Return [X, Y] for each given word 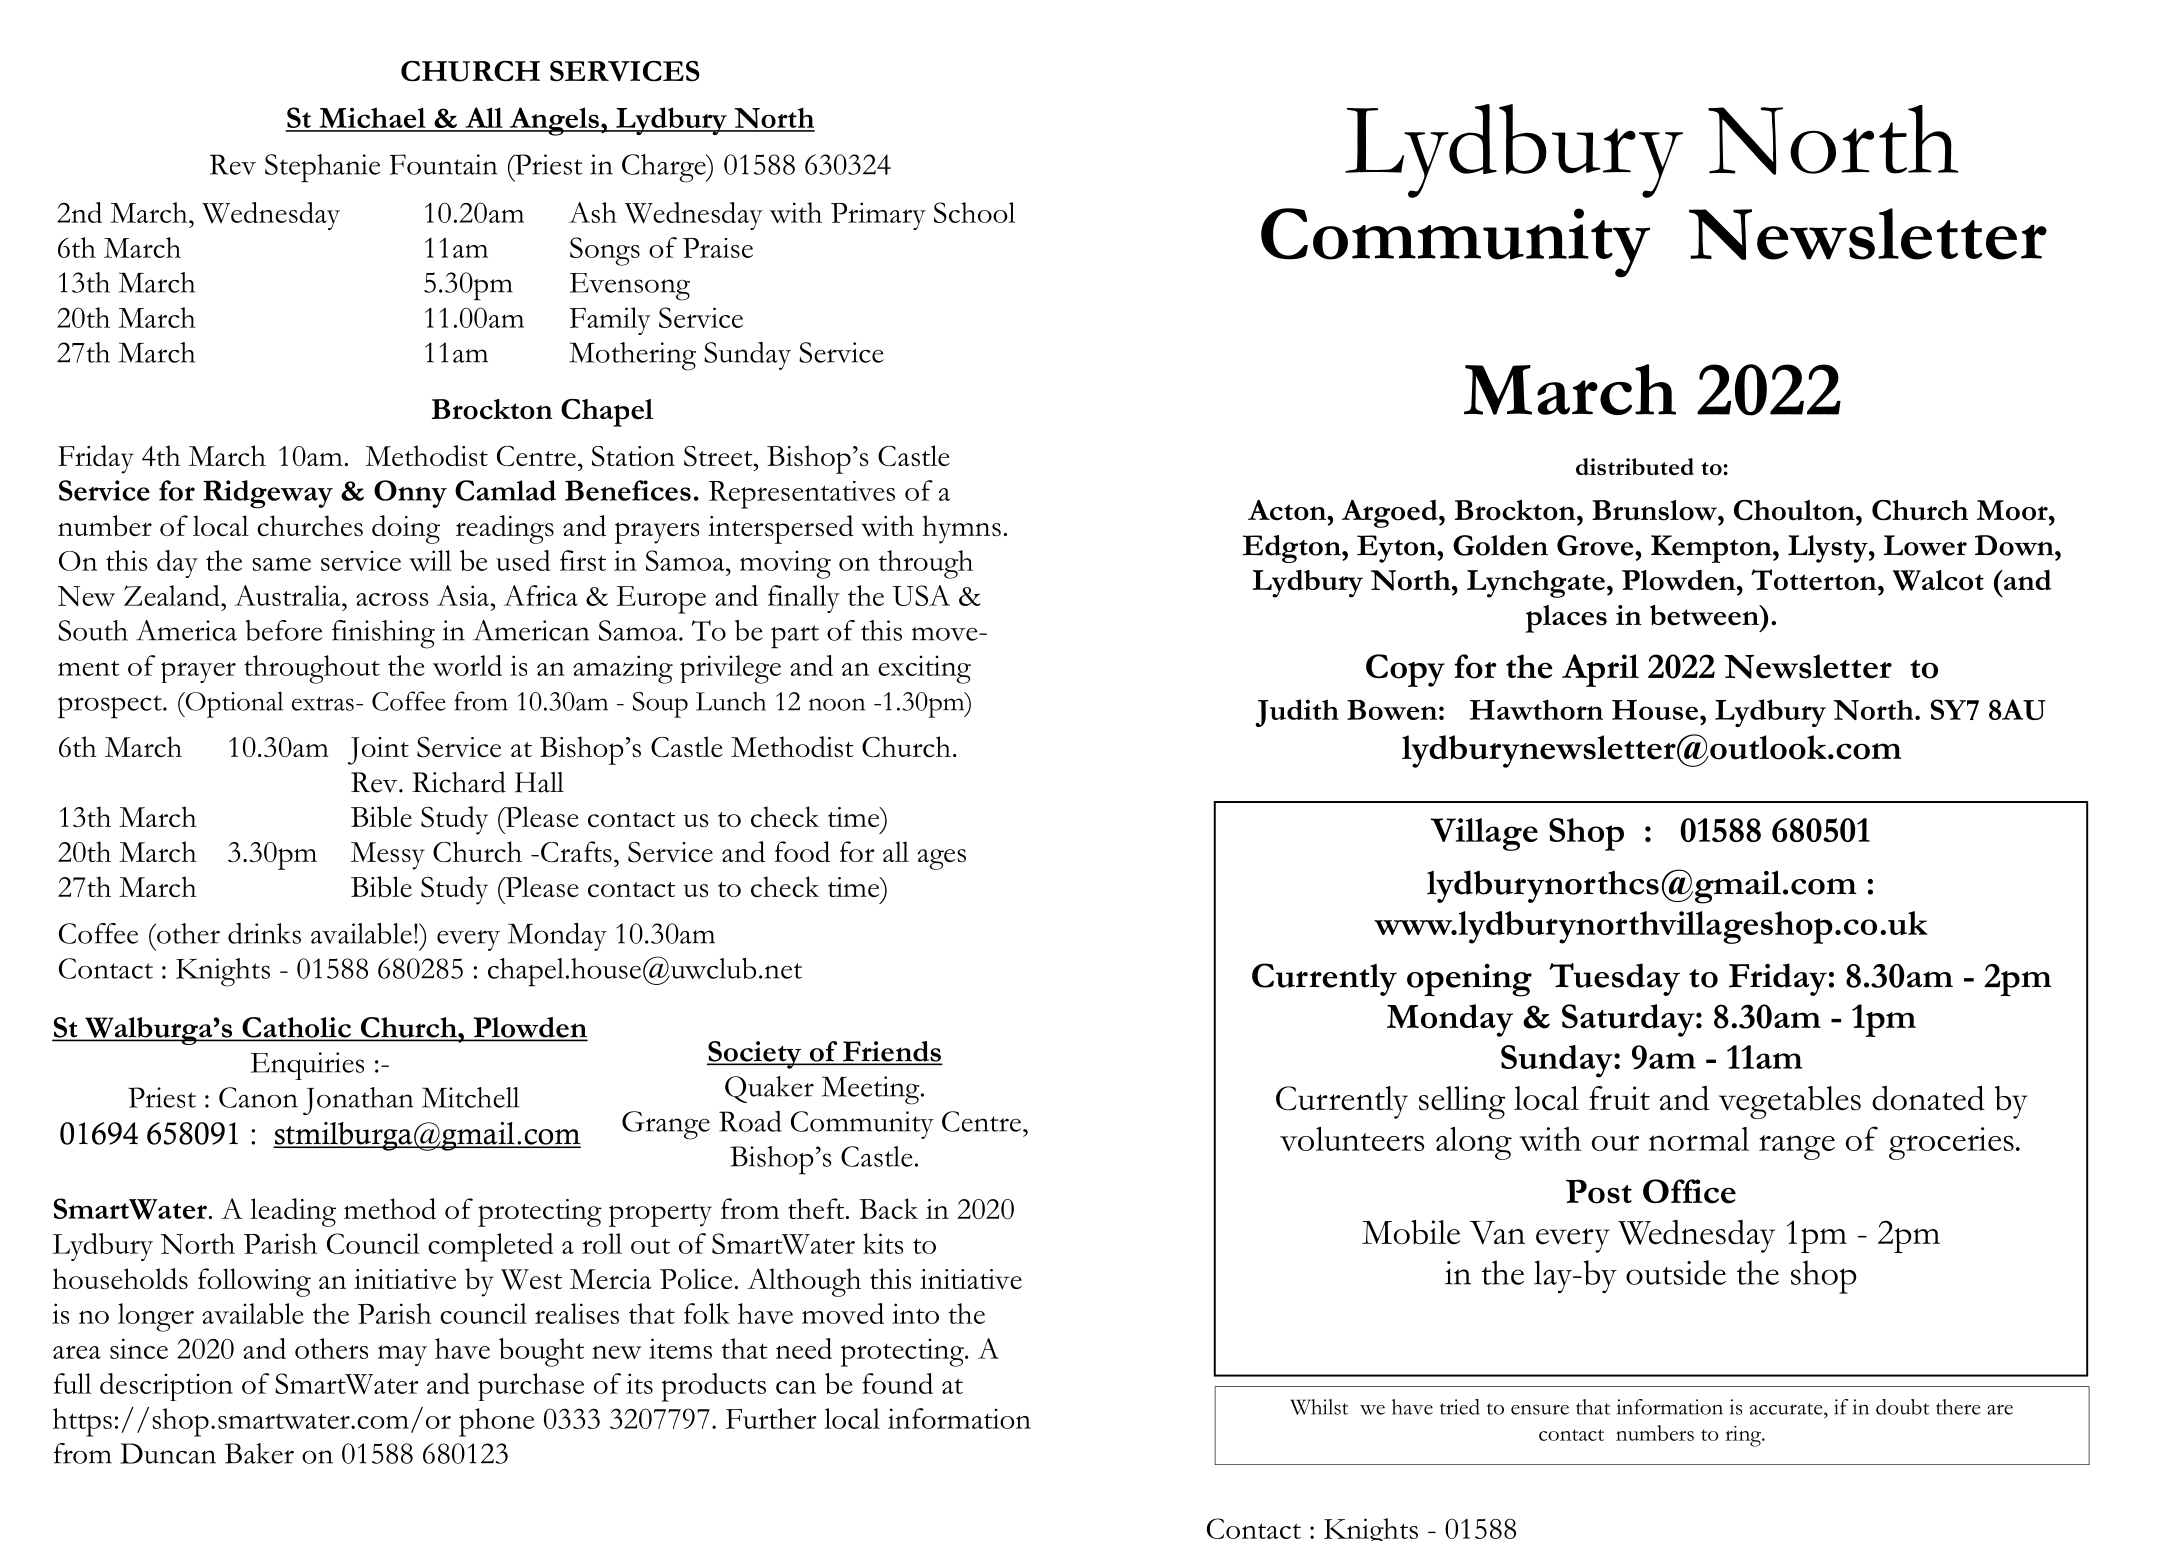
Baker [259, 1453]
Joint [378, 751]
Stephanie [322, 168]
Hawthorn [1536, 709]
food [802, 852]
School [974, 212]
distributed [1635, 467]
